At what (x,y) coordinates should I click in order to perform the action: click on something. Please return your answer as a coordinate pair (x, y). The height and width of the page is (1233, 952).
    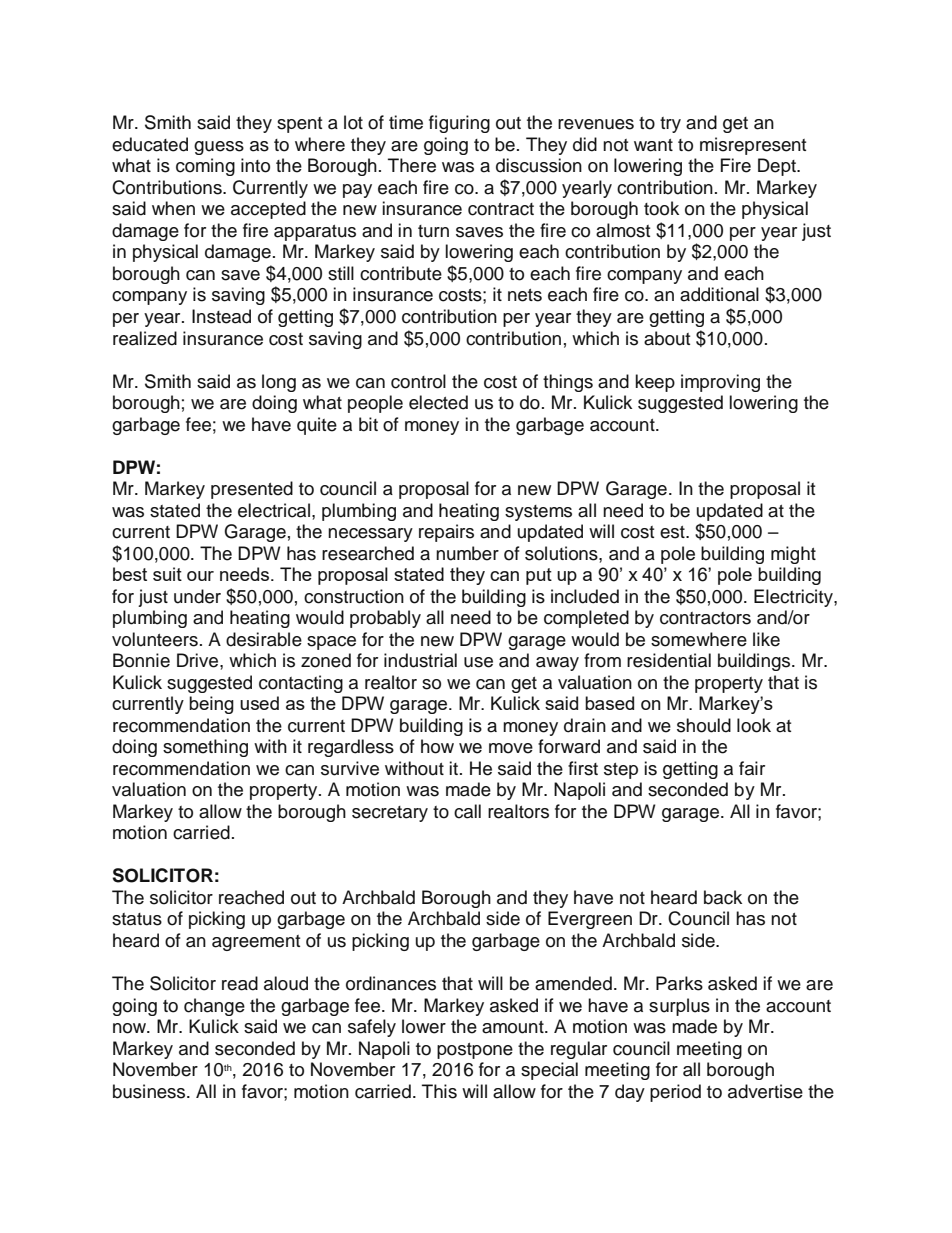
    Looking at the image, I should click on (205, 748).
